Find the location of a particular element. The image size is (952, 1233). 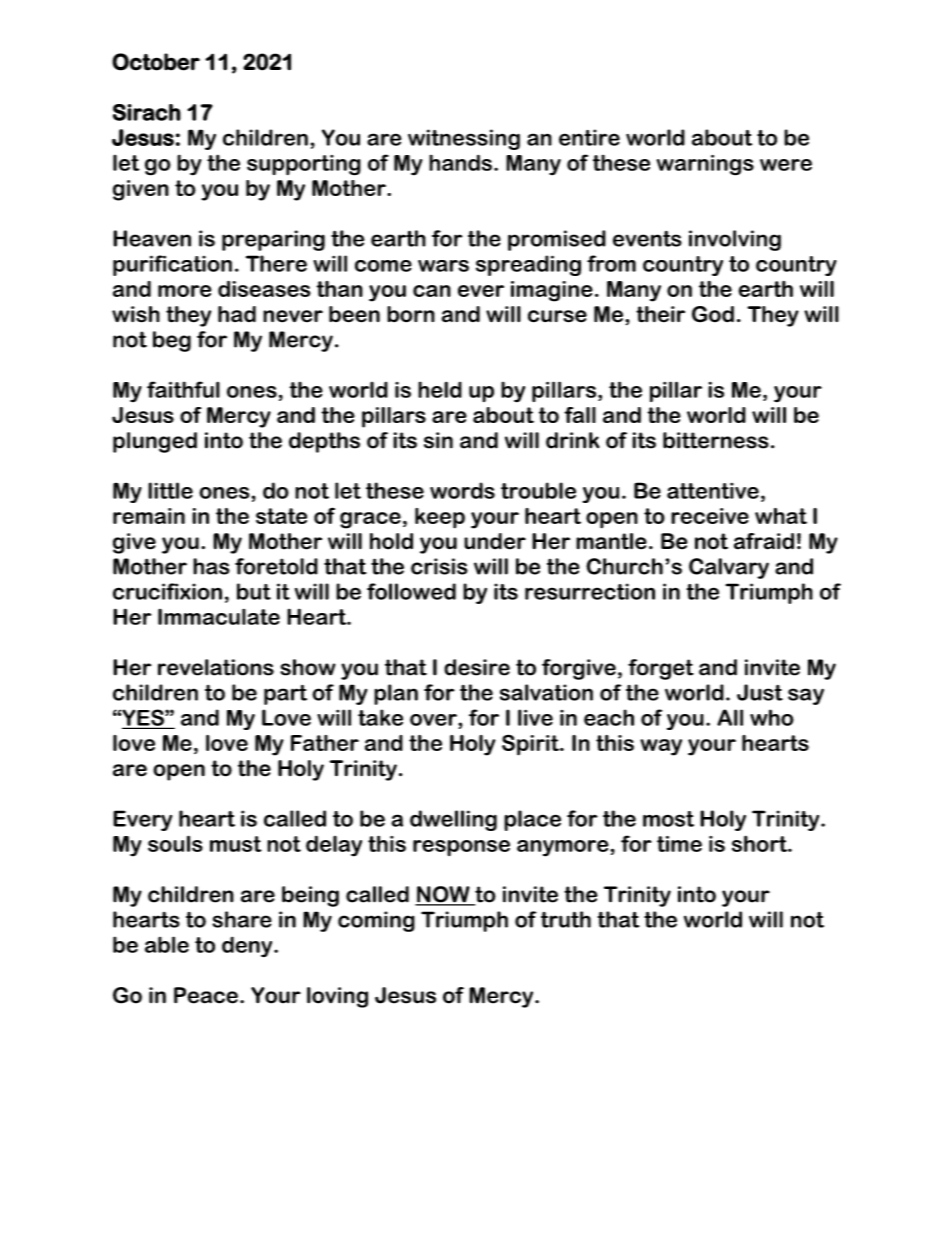

desire is located at coordinates (477, 667).
